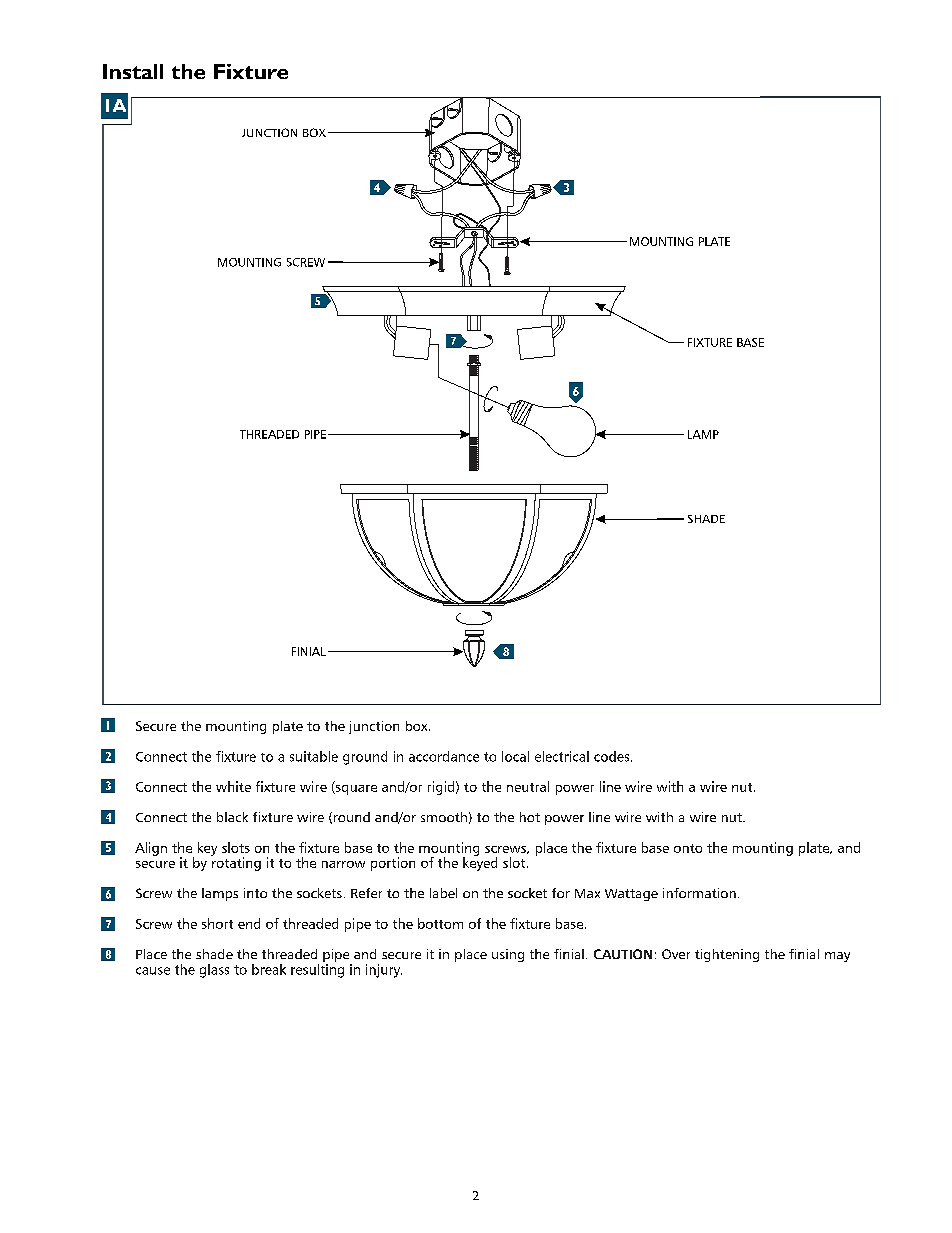 This screenshot has height=1233, width=952. Describe the element at coordinates (444, 817) in the screenshot. I see `smooth` at that location.
